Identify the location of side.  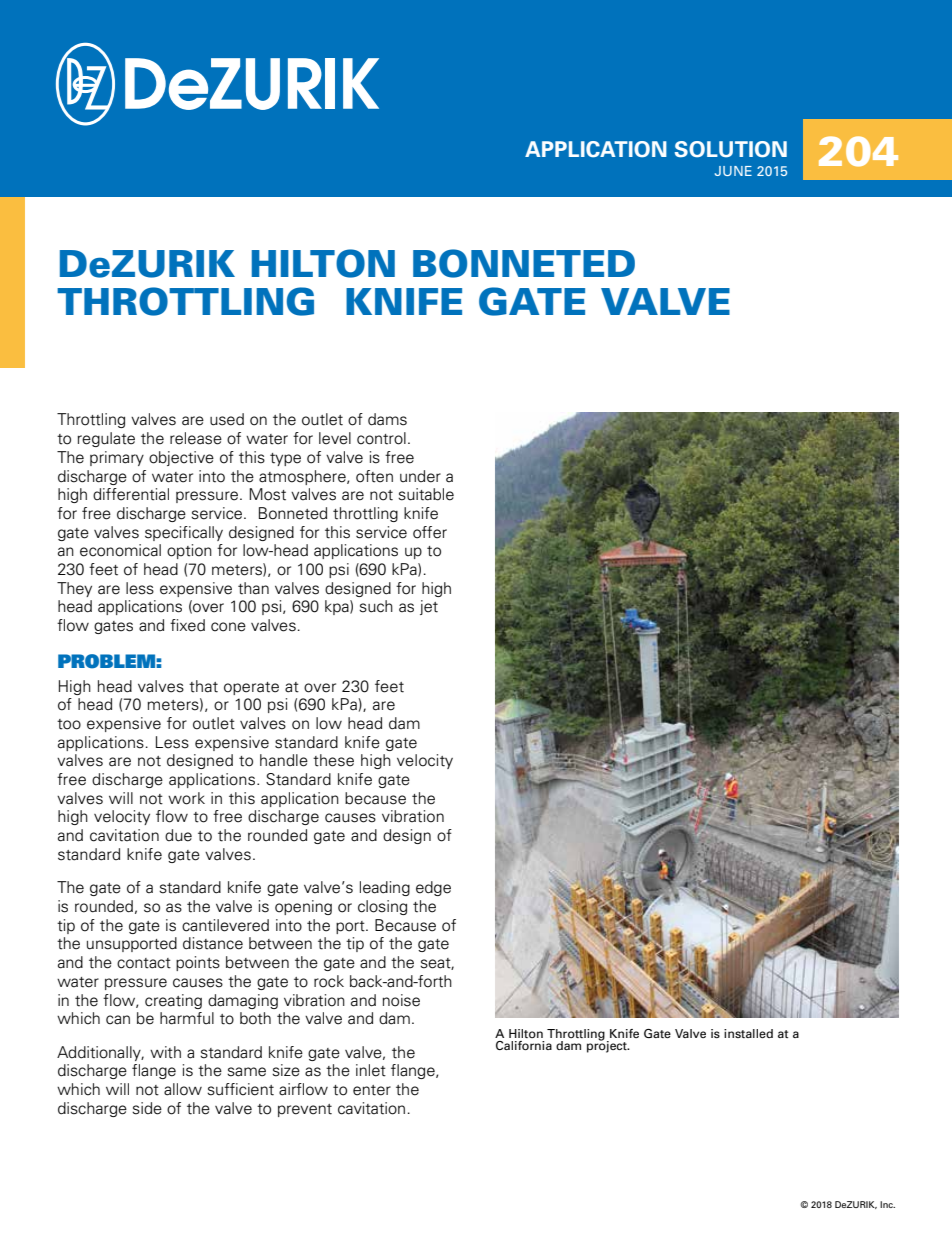
(147, 1108).
